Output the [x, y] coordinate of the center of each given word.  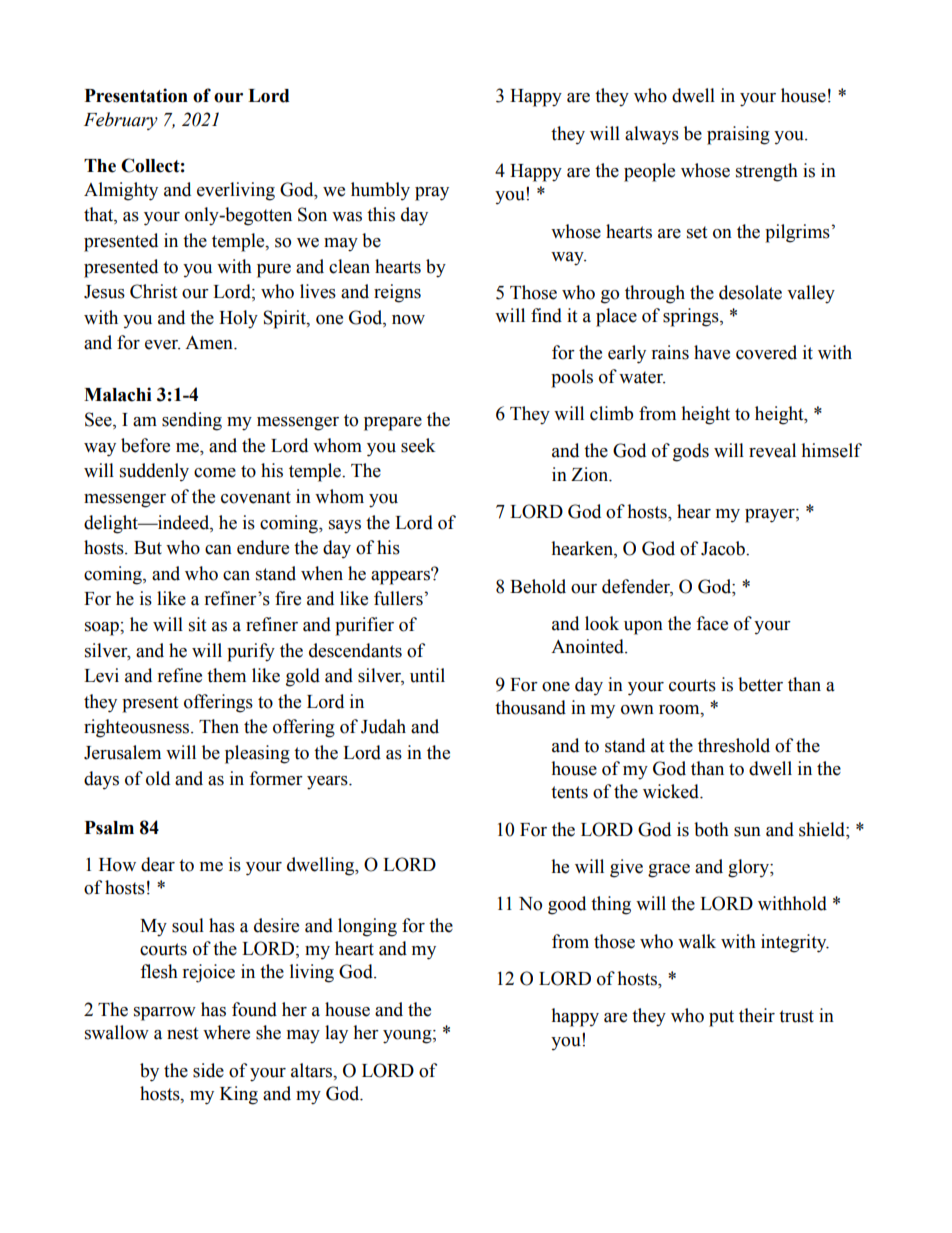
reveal [772, 450]
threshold [734, 745]
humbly [380, 191]
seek [418, 445]
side [208, 1070]
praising [738, 135]
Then [219, 726]
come [215, 473]
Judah [383, 726]
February [121, 121]
